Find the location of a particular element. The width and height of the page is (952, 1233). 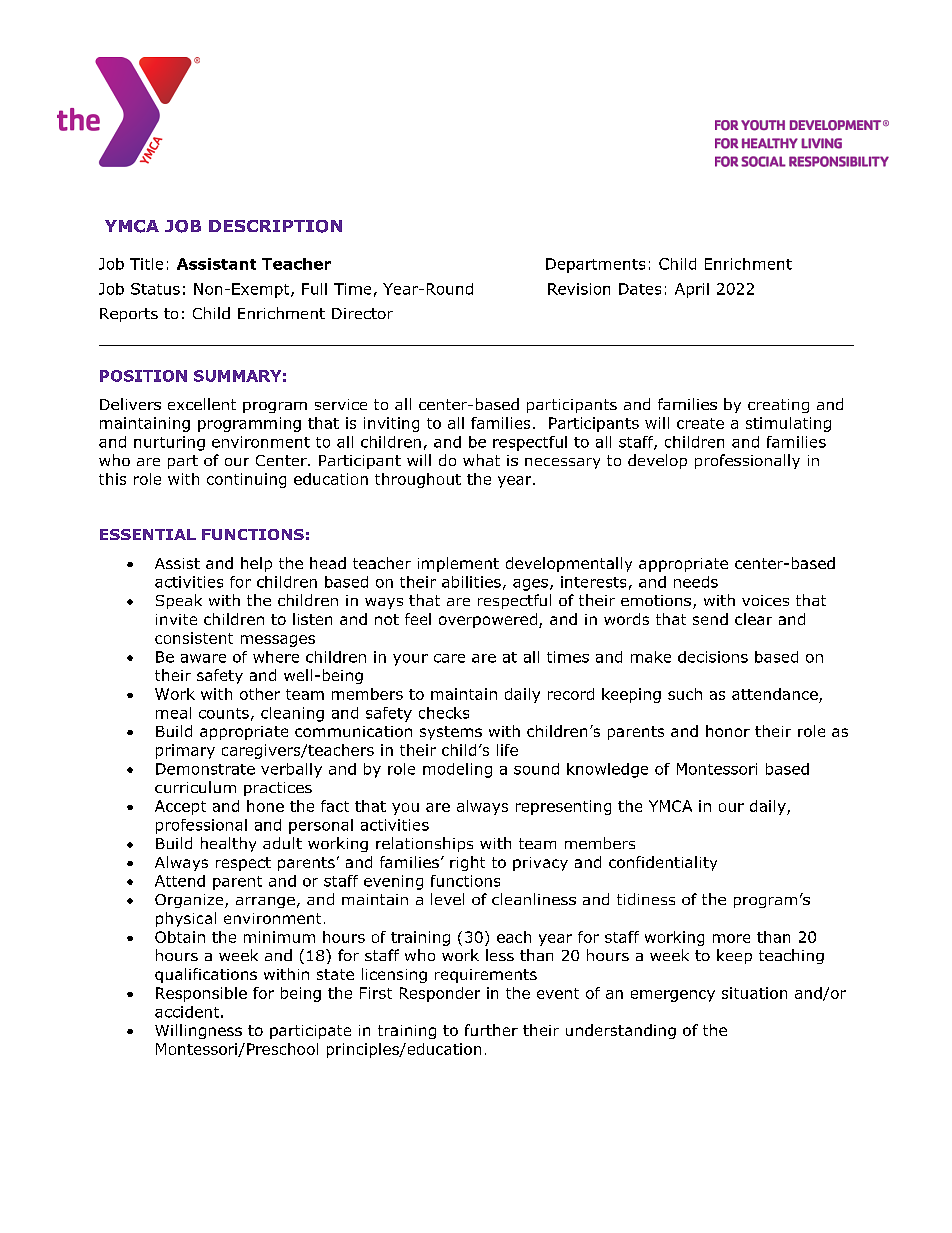

throughout is located at coordinates (418, 480).
